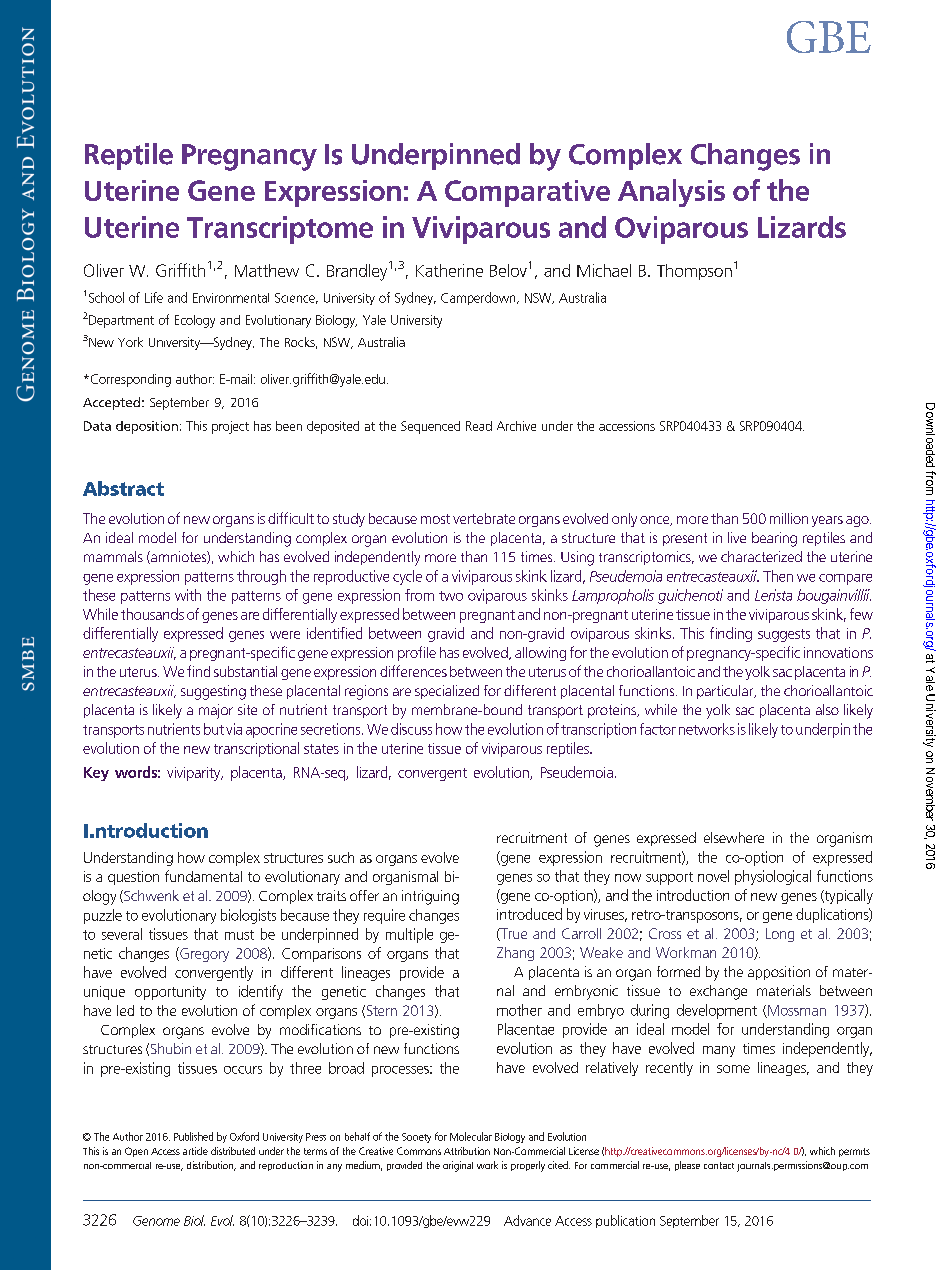 This page has width=952, height=1270. I want to click on distribution, so click(211, 1166).
